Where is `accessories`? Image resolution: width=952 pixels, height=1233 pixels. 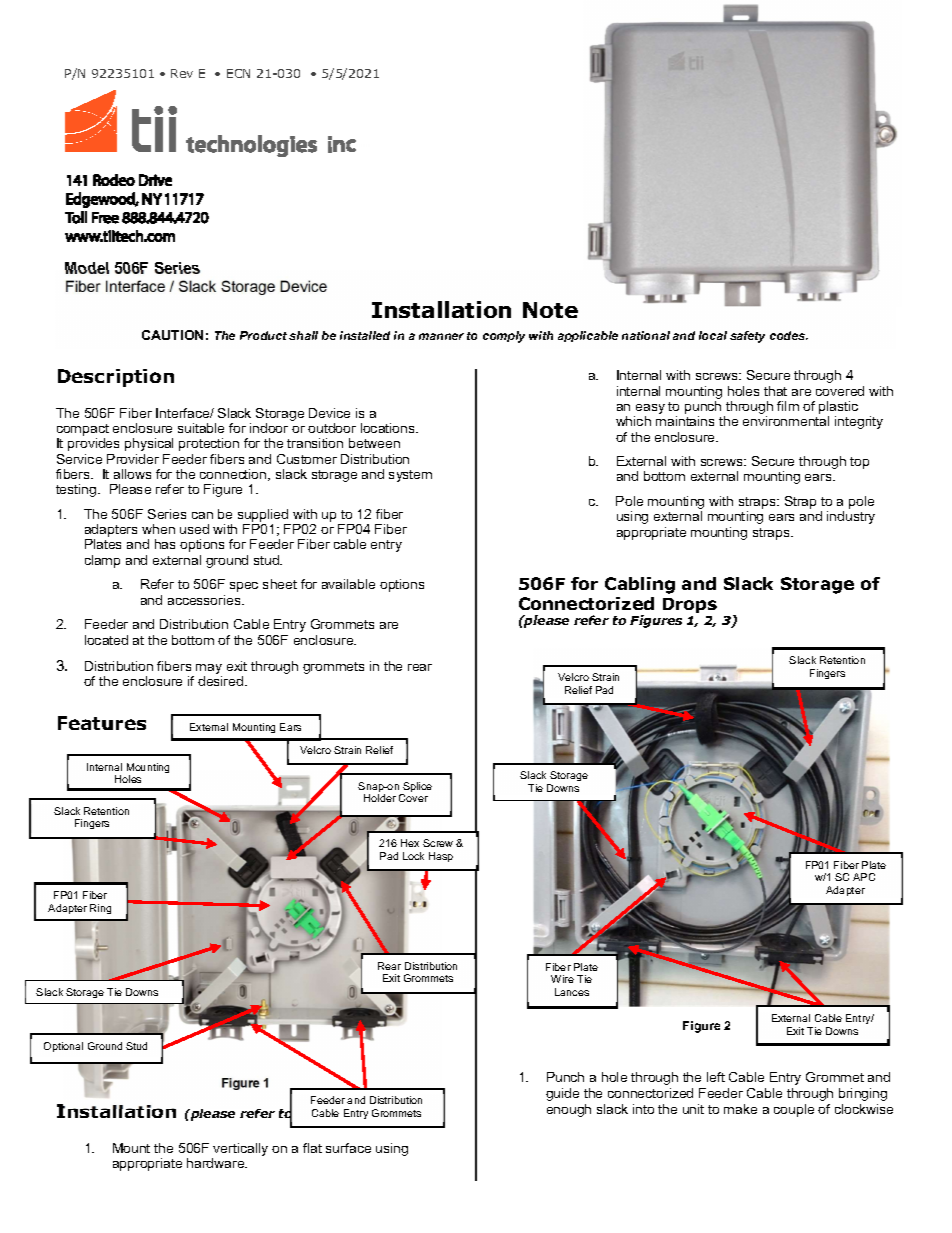
accessories is located at coordinates (205, 600).
